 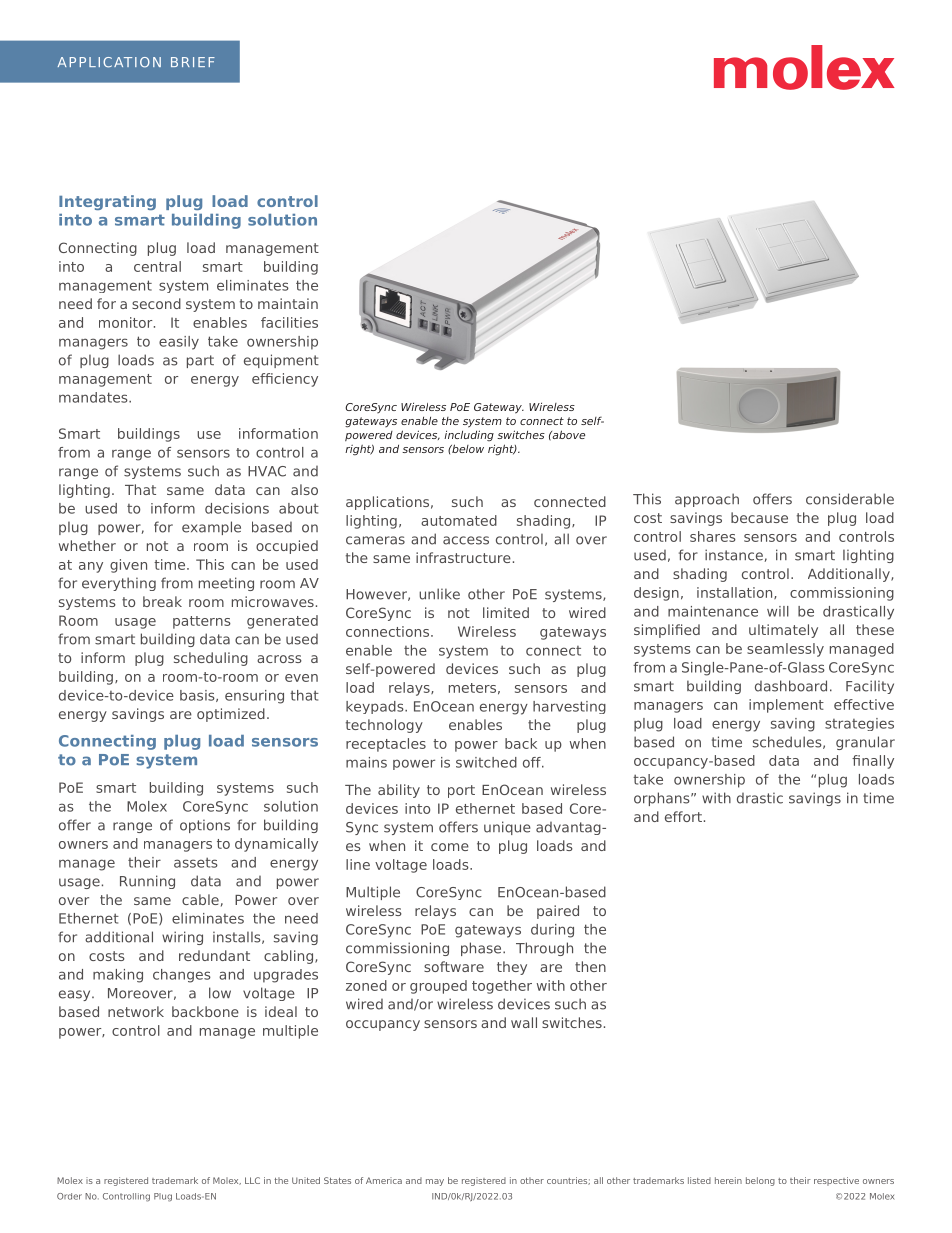 I want to click on below, so click(x=467, y=448).
